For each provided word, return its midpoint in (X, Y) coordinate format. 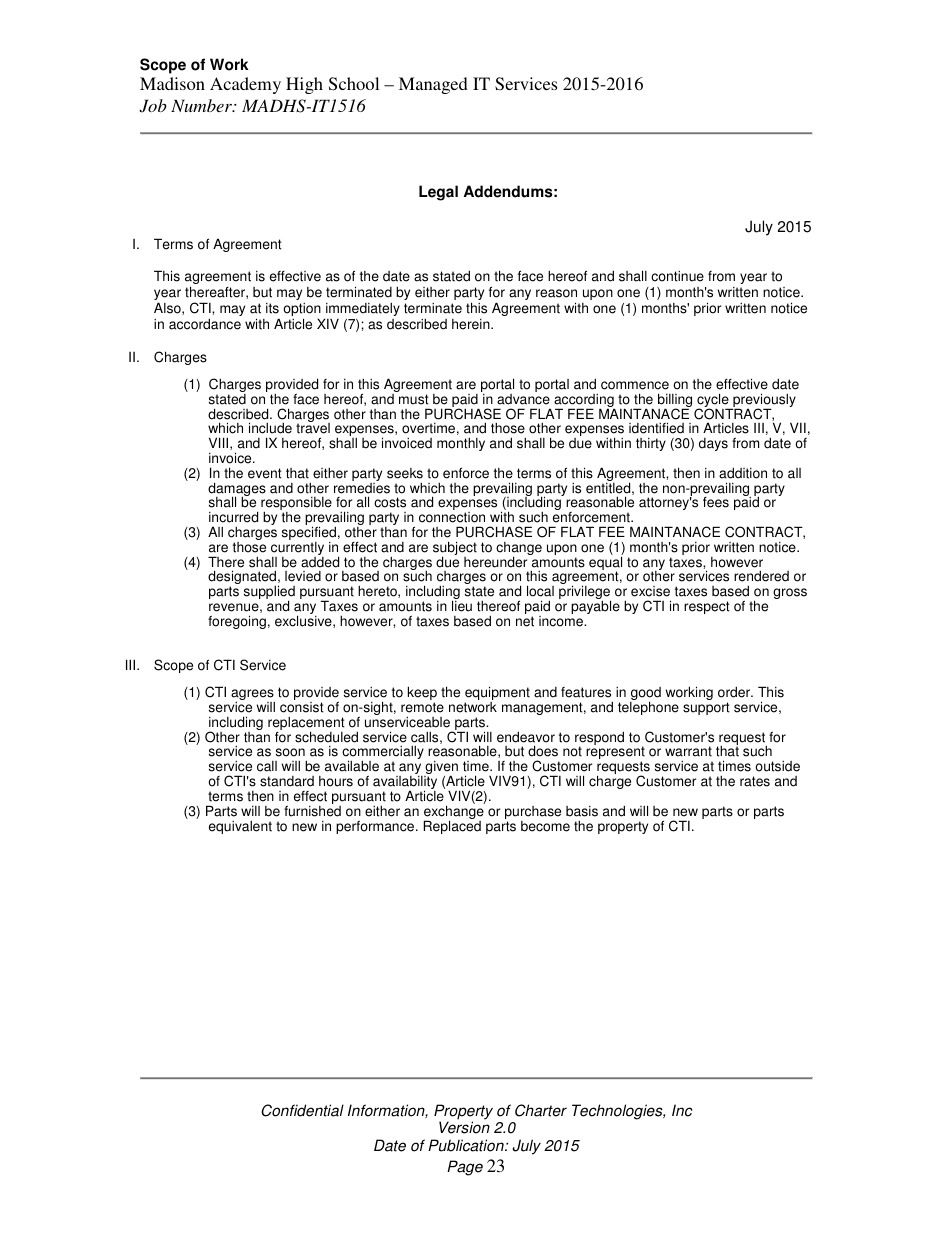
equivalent (240, 827)
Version (464, 1127)
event (265, 473)
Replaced (452, 826)
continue (677, 276)
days (713, 444)
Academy (245, 85)
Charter (541, 1110)
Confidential (302, 1110)
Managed (433, 85)
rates (755, 781)
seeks (405, 473)
